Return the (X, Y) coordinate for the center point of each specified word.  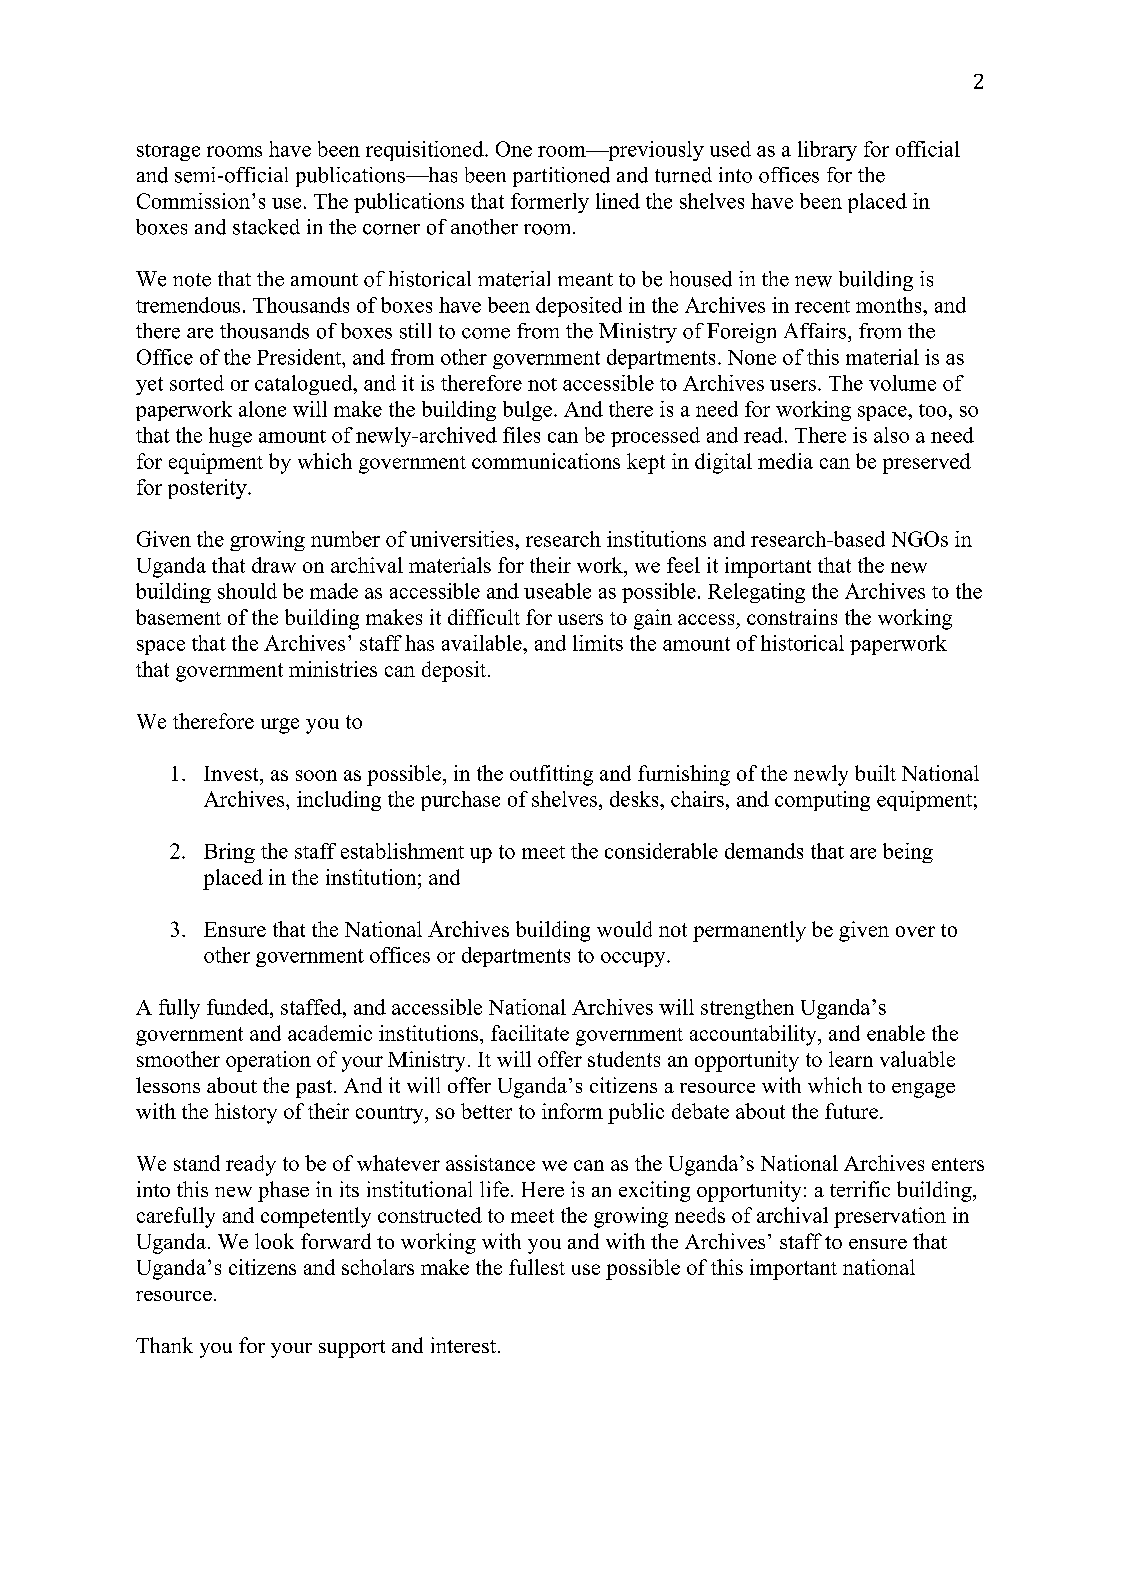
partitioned (561, 177)
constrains (792, 617)
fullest (537, 1267)
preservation (890, 1217)
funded (239, 1007)
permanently (749, 931)
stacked (266, 227)
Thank (164, 1345)
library (827, 151)
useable (557, 591)
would (624, 929)
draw (274, 565)
